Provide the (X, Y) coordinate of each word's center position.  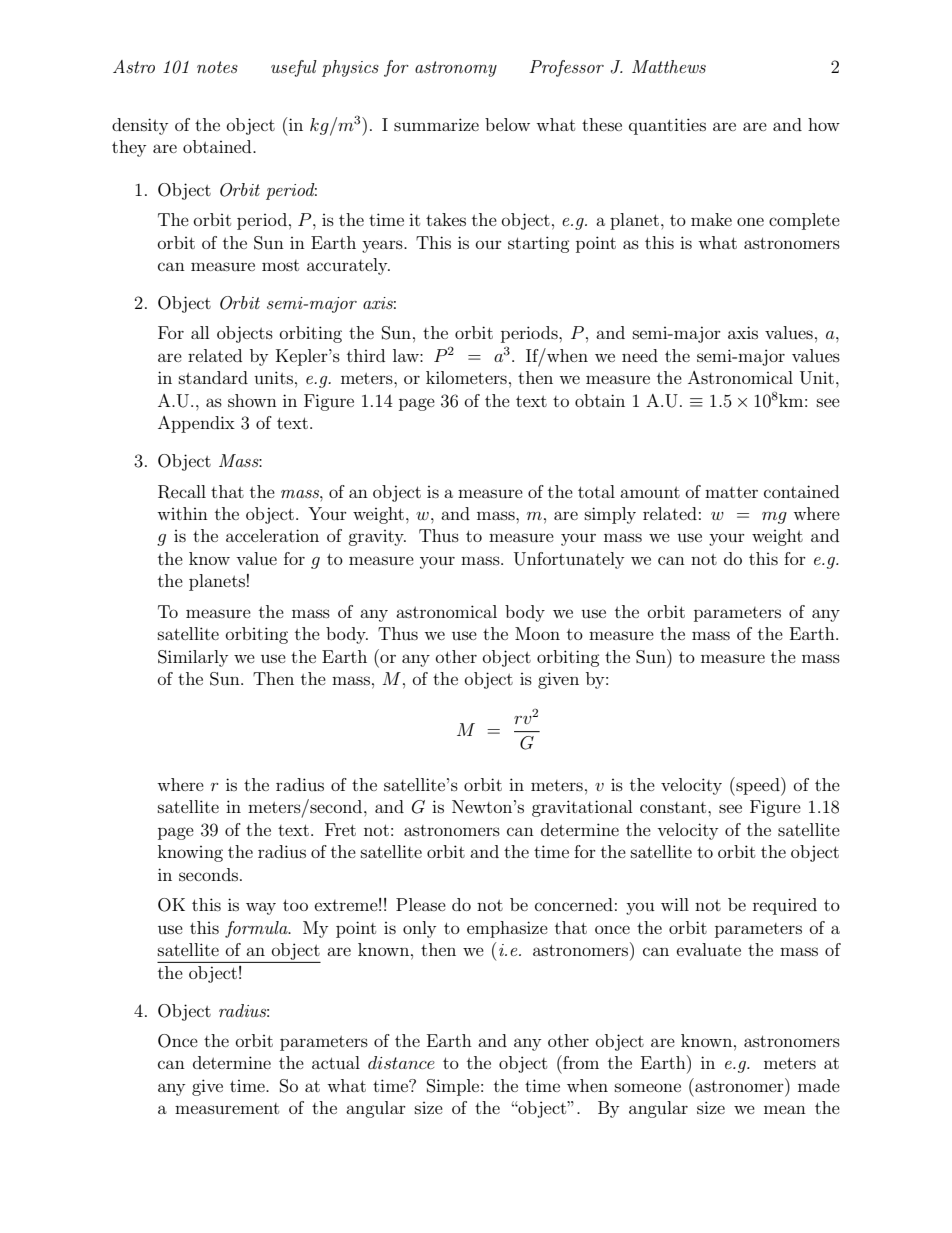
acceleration (272, 535)
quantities (667, 126)
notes (217, 67)
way (261, 908)
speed (758, 786)
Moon (537, 633)
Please (421, 904)
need (640, 355)
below (507, 124)
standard (213, 377)
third (366, 355)
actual (336, 1062)
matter (731, 492)
